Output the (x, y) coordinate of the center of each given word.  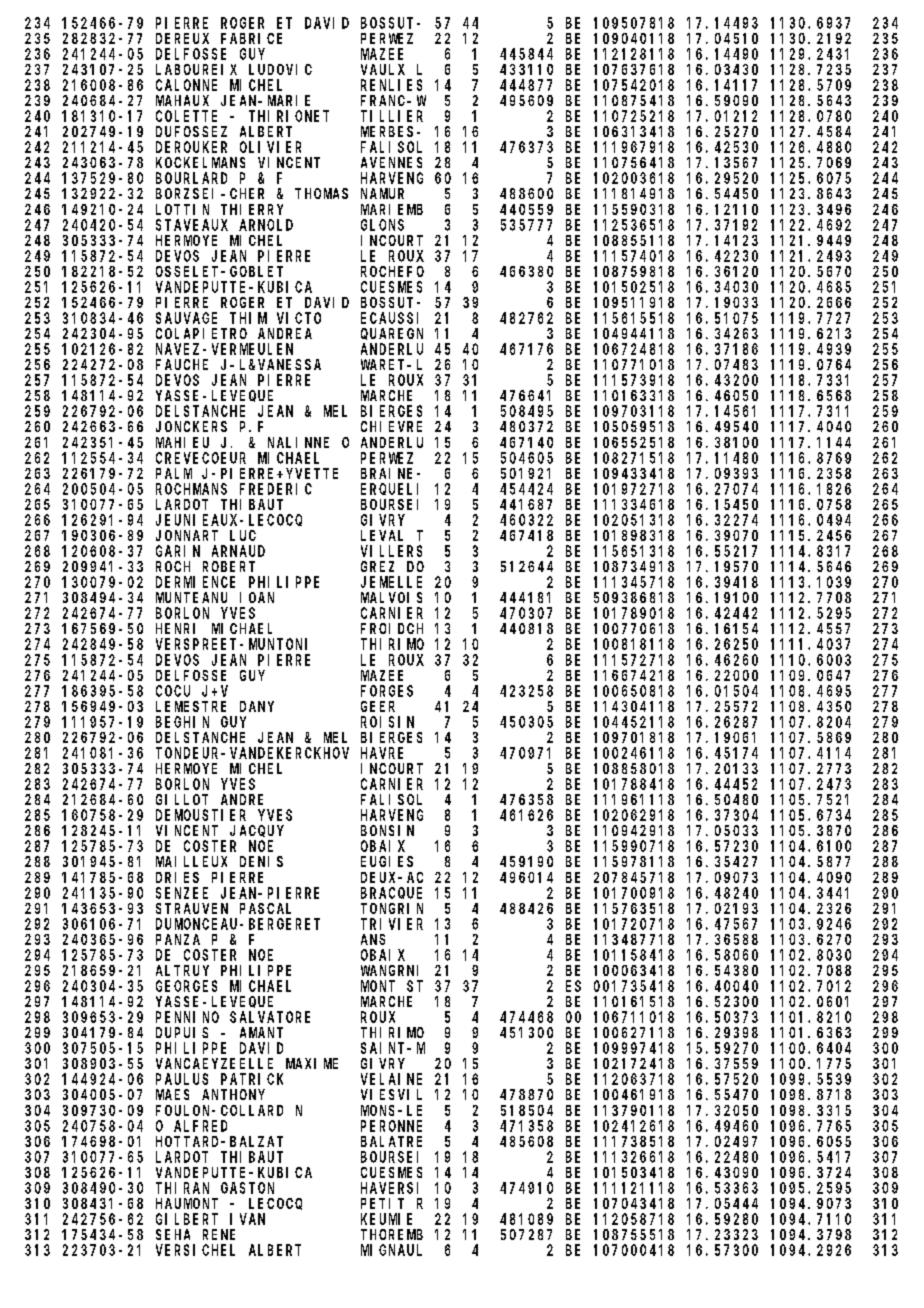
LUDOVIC (280, 69)
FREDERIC (276, 489)
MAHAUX (182, 100)
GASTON (247, 1188)
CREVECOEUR (201, 458)
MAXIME (312, 1063)
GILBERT (187, 1219)
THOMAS (321, 193)
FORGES (387, 691)
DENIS (261, 861)
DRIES (177, 877)
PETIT (382, 1203)
